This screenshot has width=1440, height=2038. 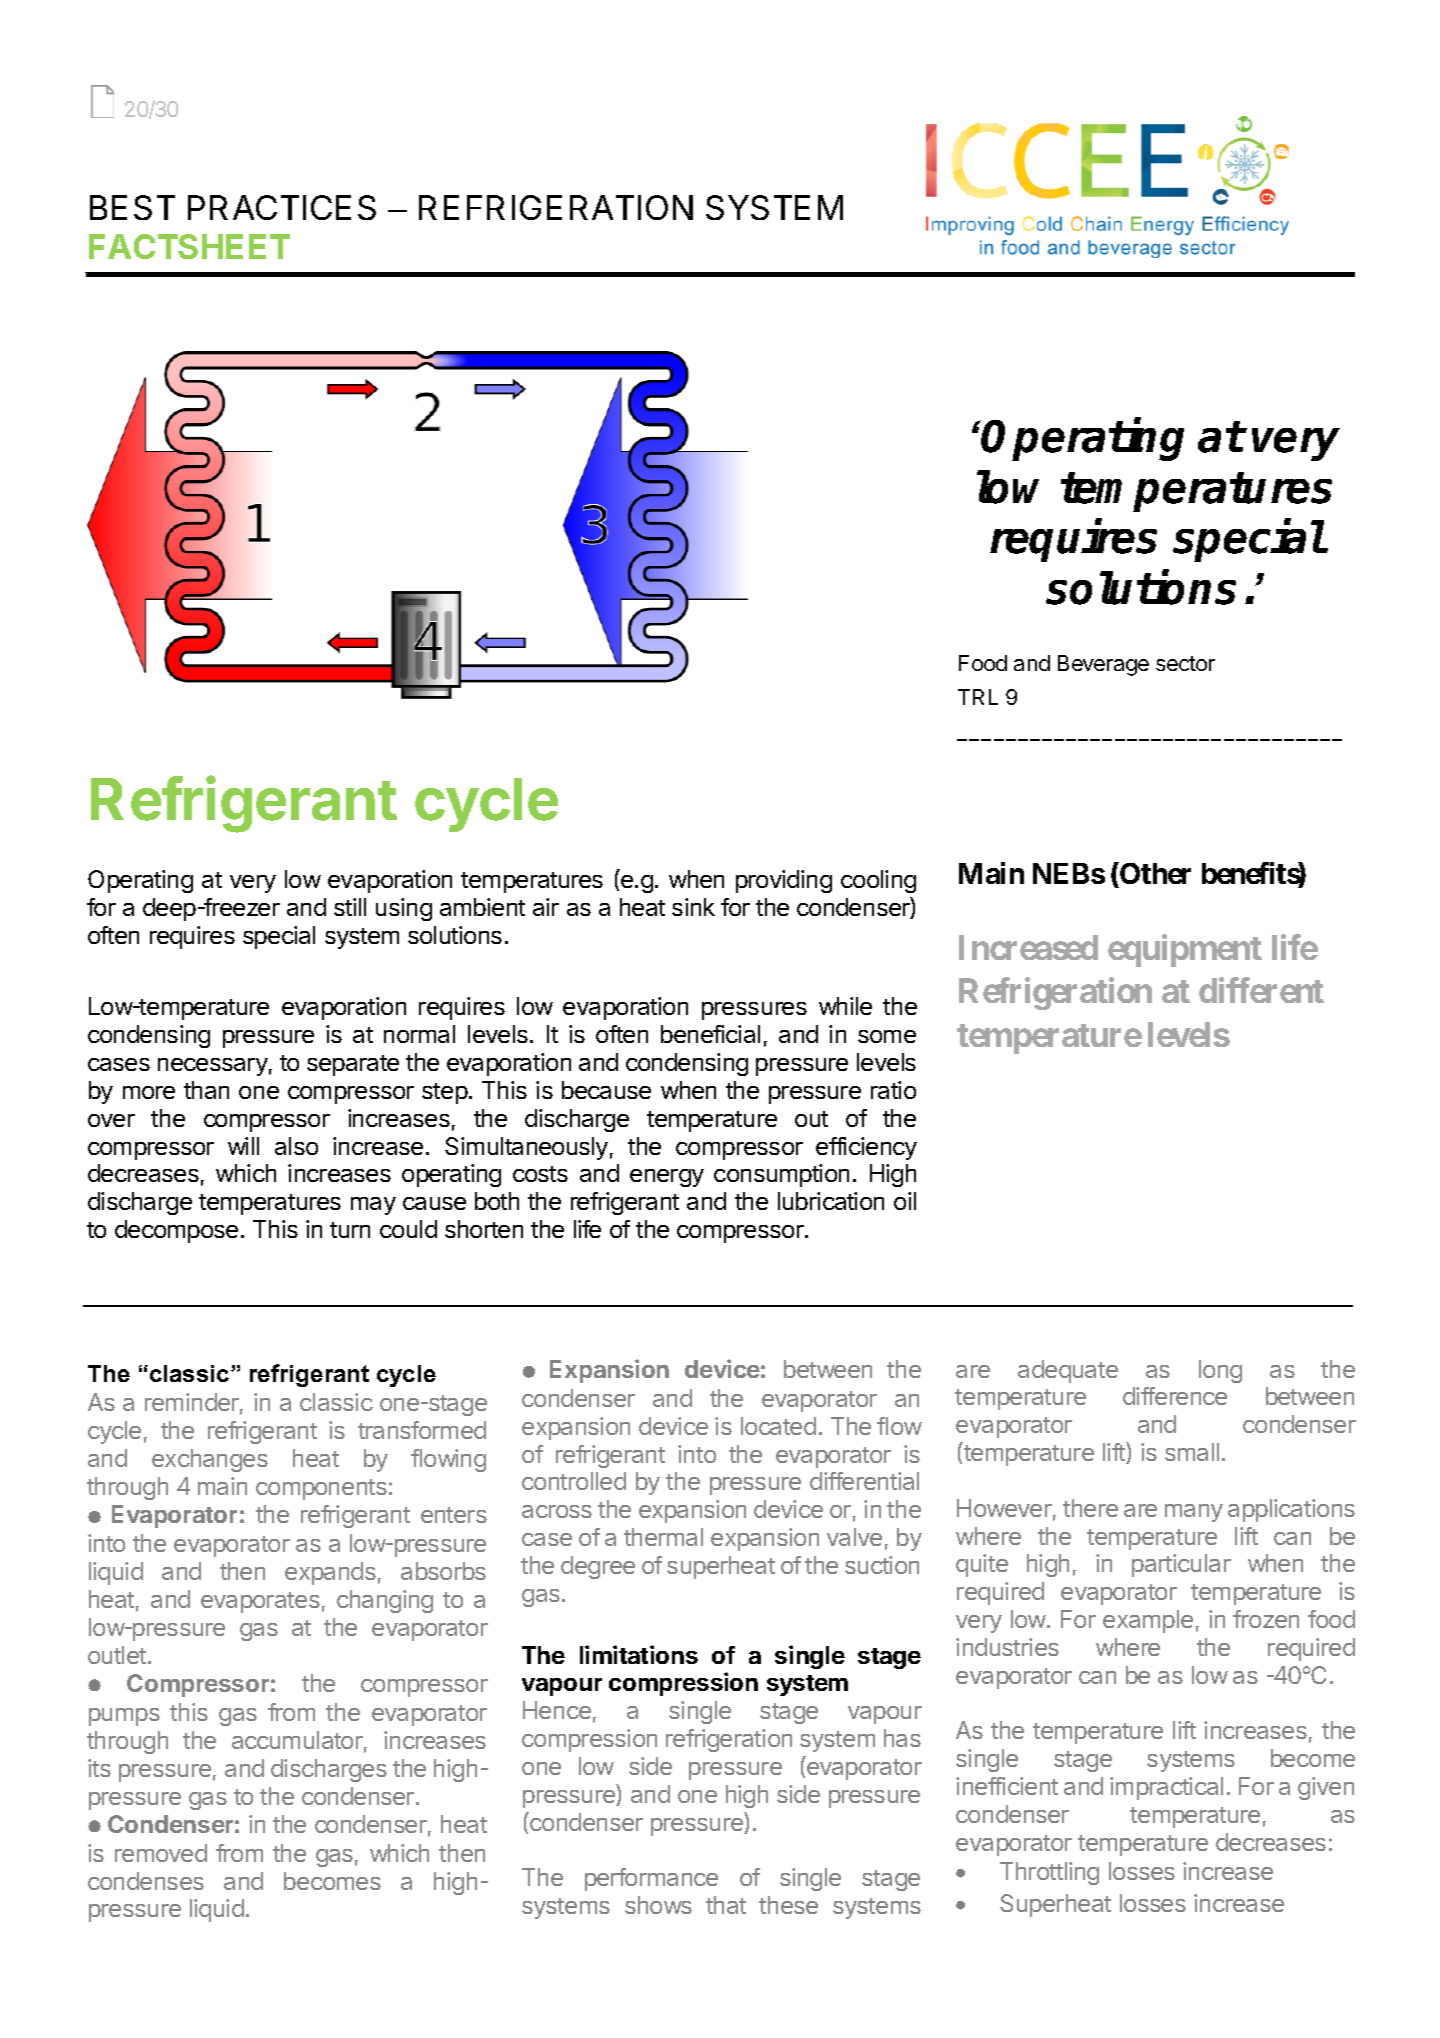 I want to click on removed, so click(x=161, y=1853).
